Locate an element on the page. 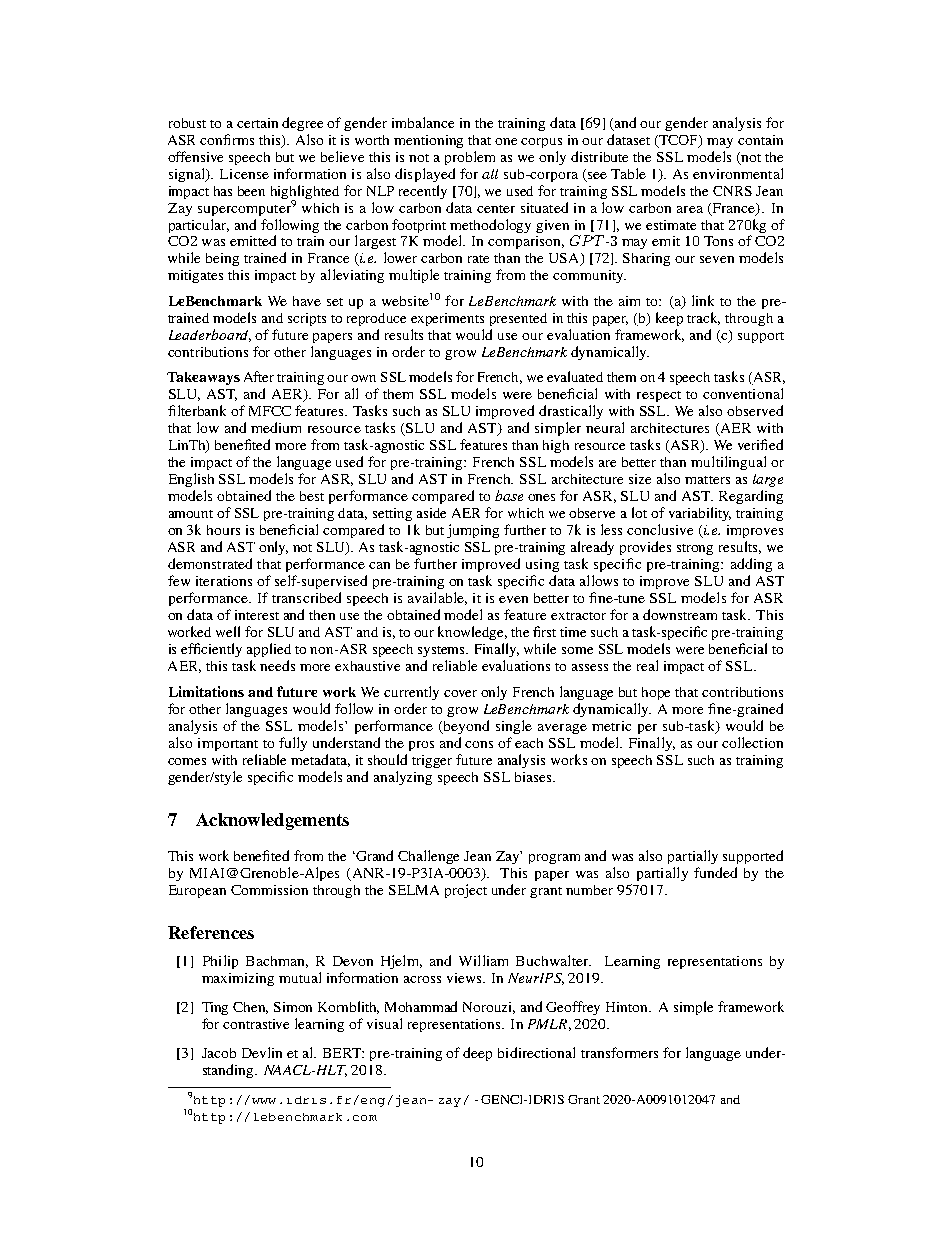 This document has height=1233, width=952. medium is located at coordinates (276, 427).
